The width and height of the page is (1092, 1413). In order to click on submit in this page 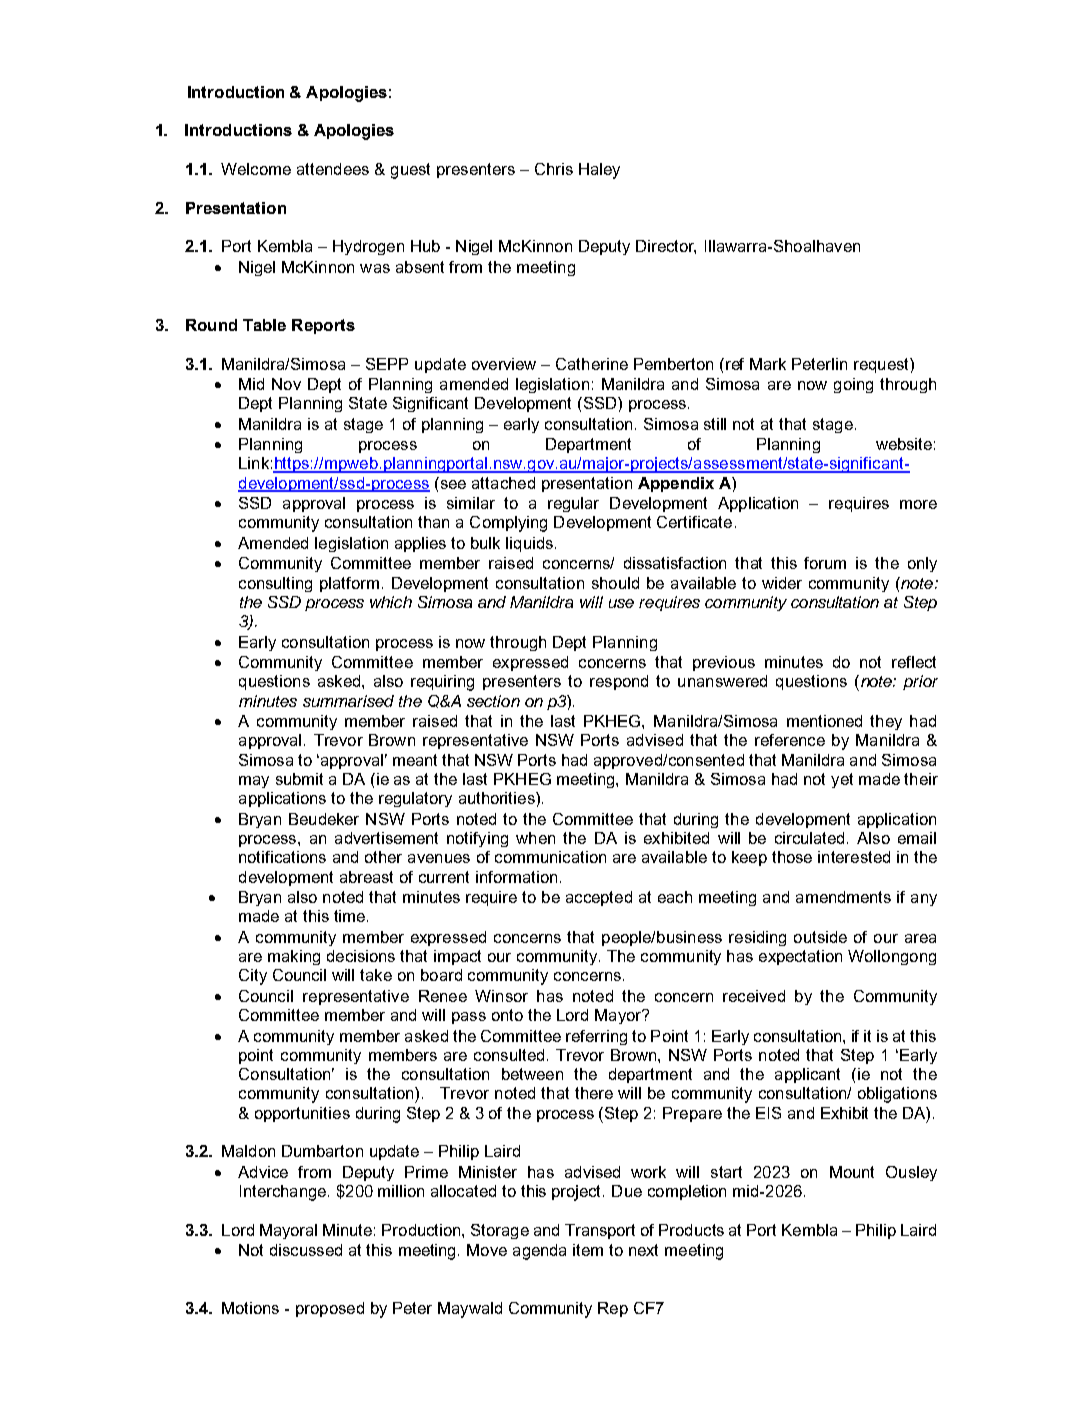, I will do `click(299, 779)`.
